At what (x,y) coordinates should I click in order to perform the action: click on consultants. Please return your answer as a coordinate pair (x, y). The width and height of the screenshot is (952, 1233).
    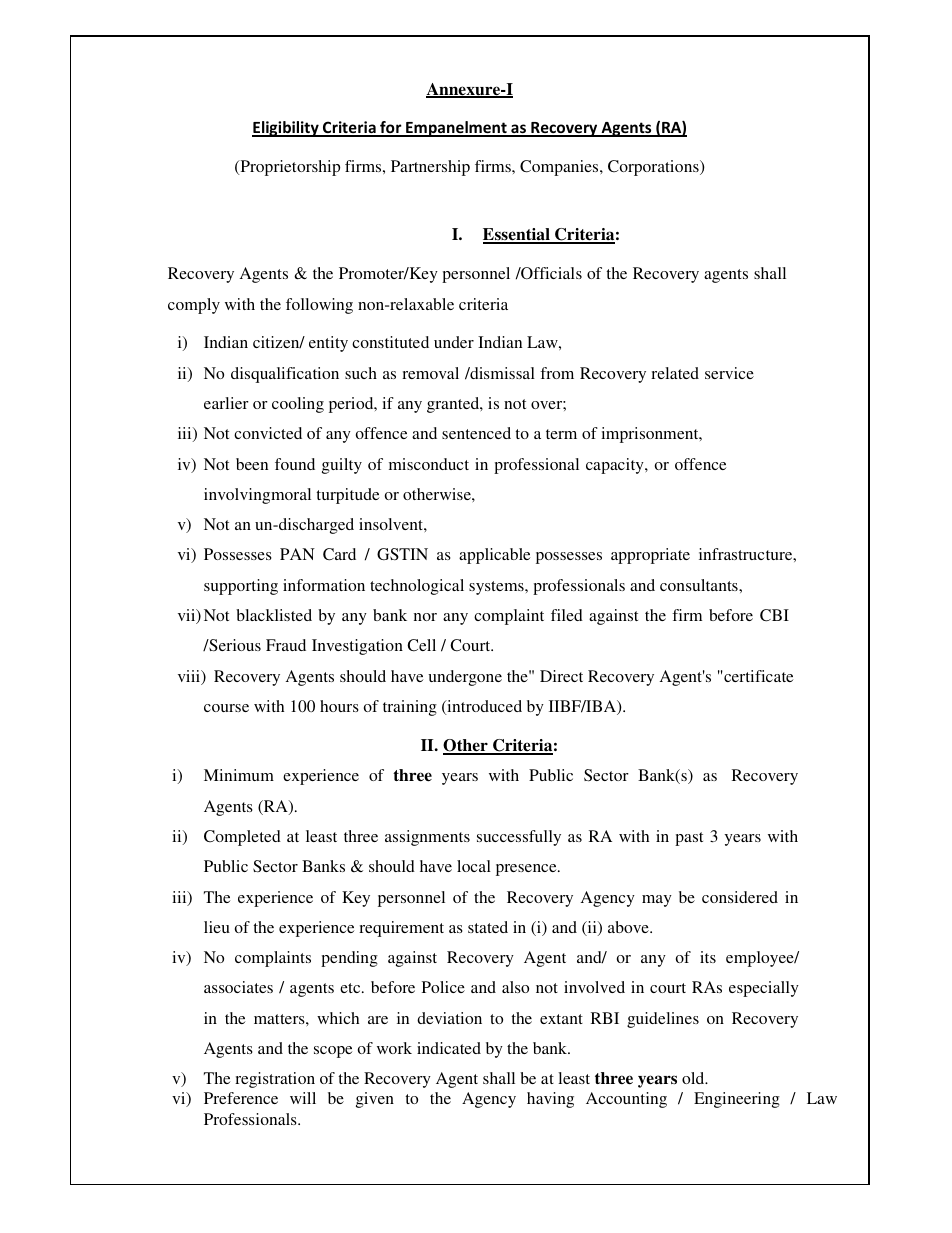
    Looking at the image, I should click on (700, 585).
